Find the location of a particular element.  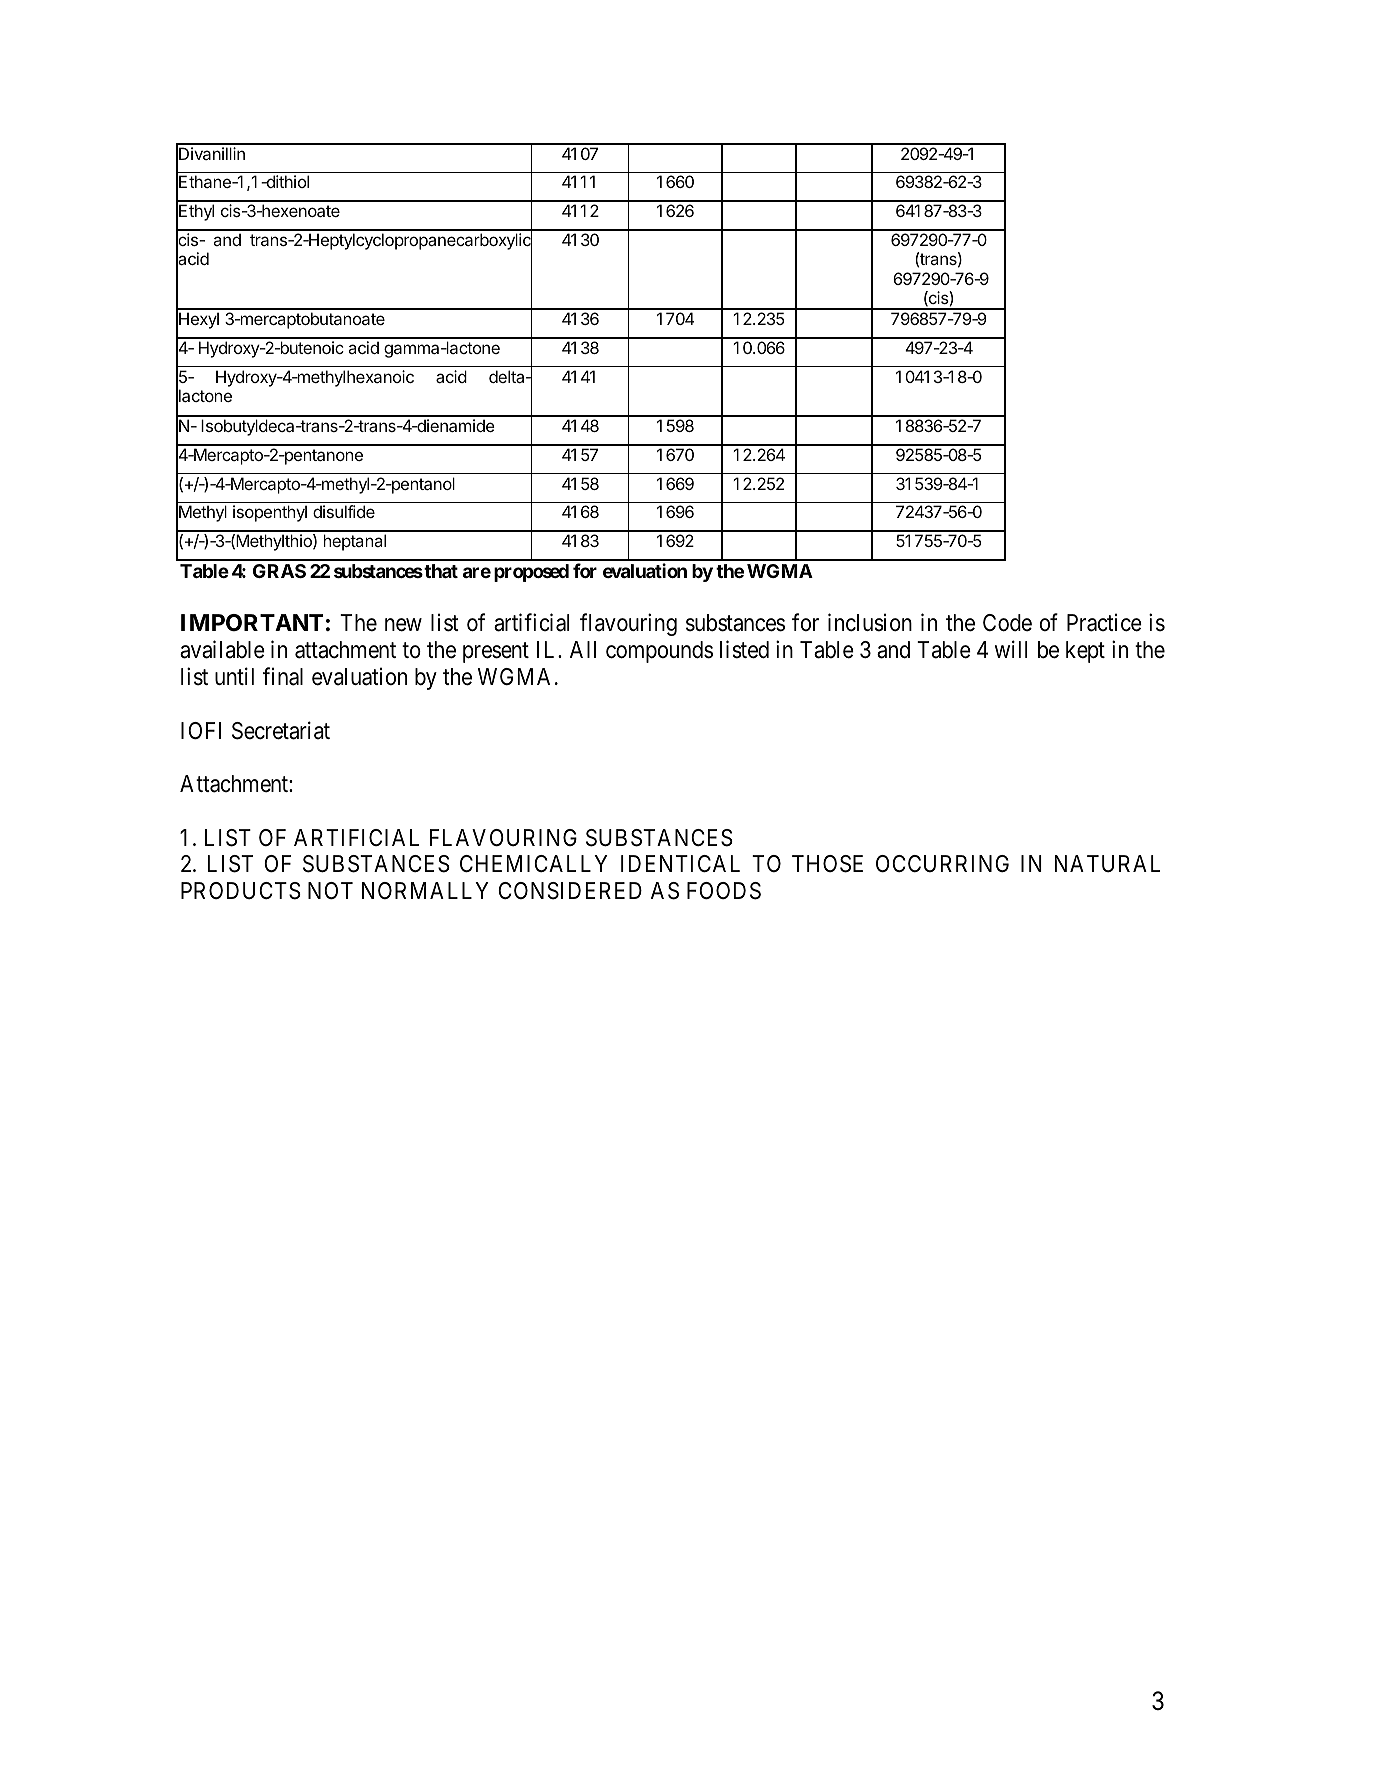

Code is located at coordinates (1007, 623).
